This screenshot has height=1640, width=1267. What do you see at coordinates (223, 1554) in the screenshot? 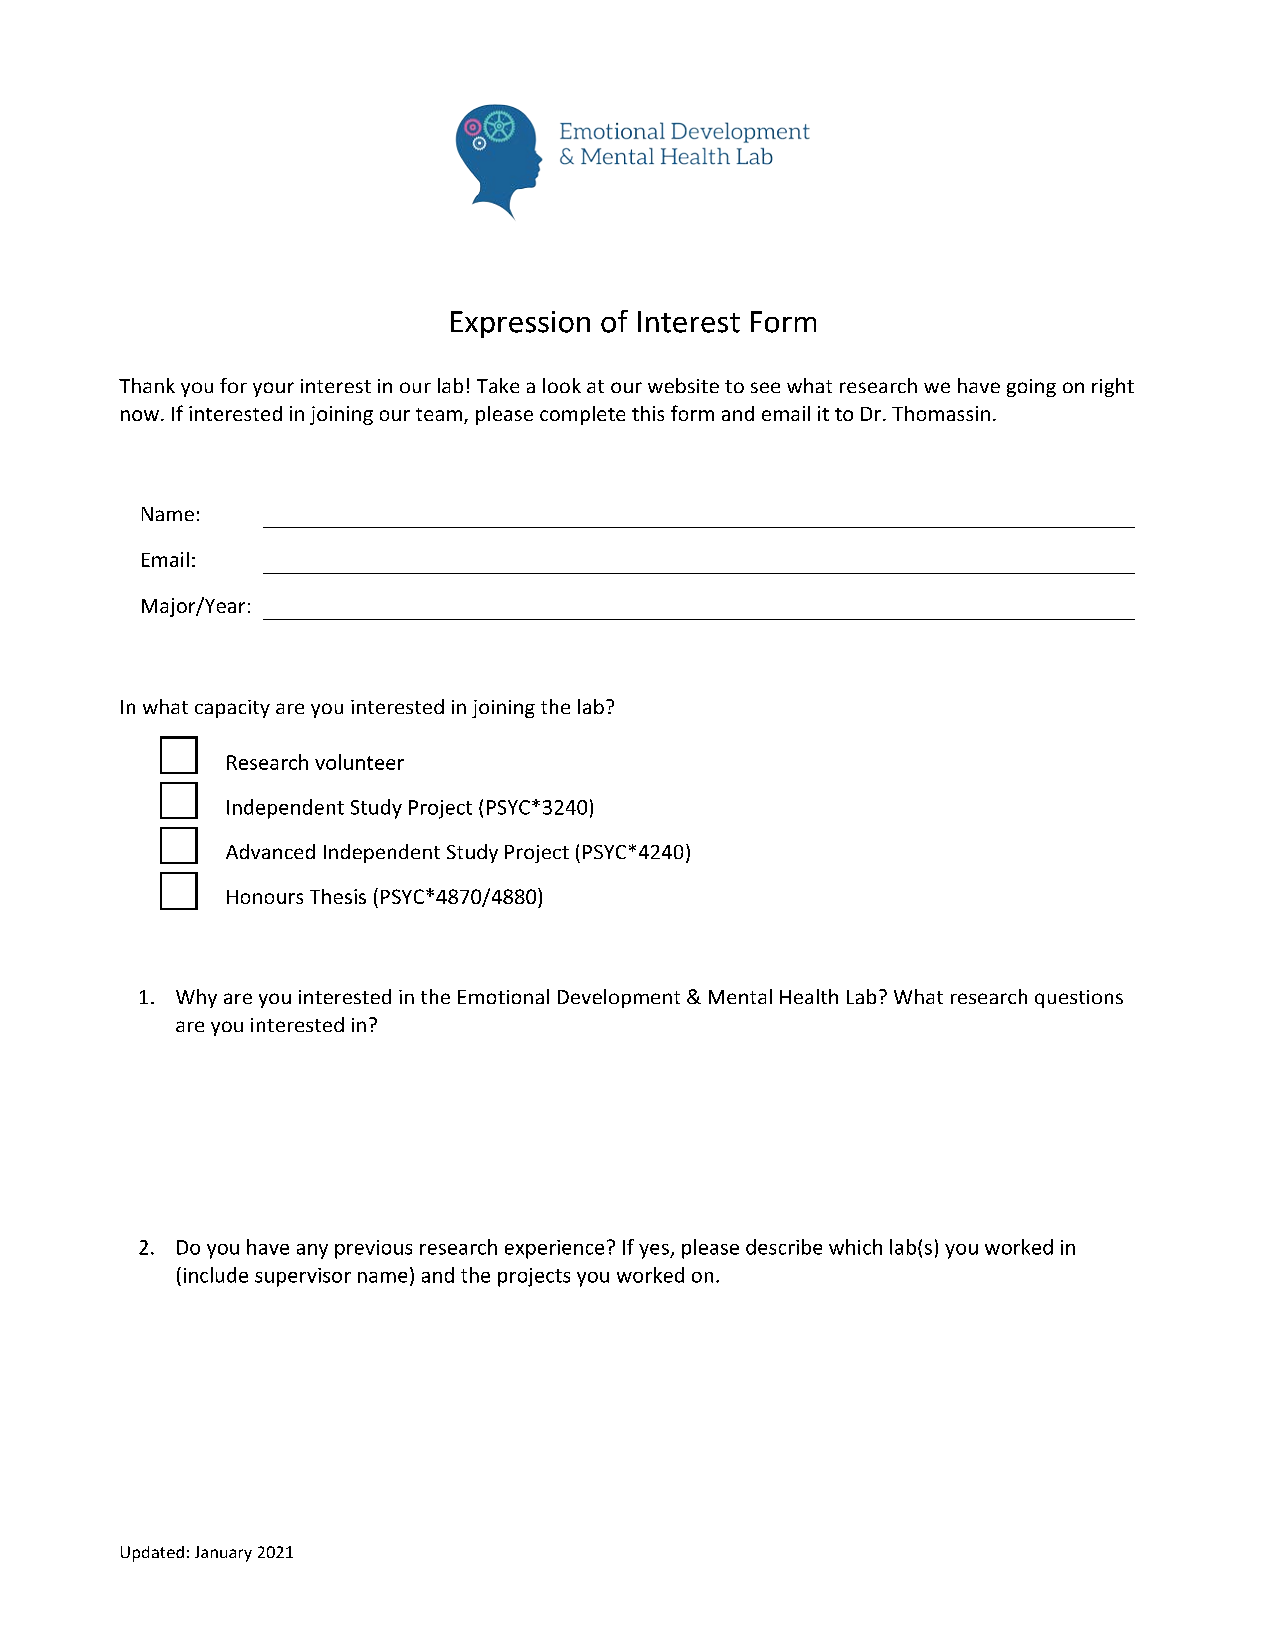
I see `January` at bounding box center [223, 1554].
